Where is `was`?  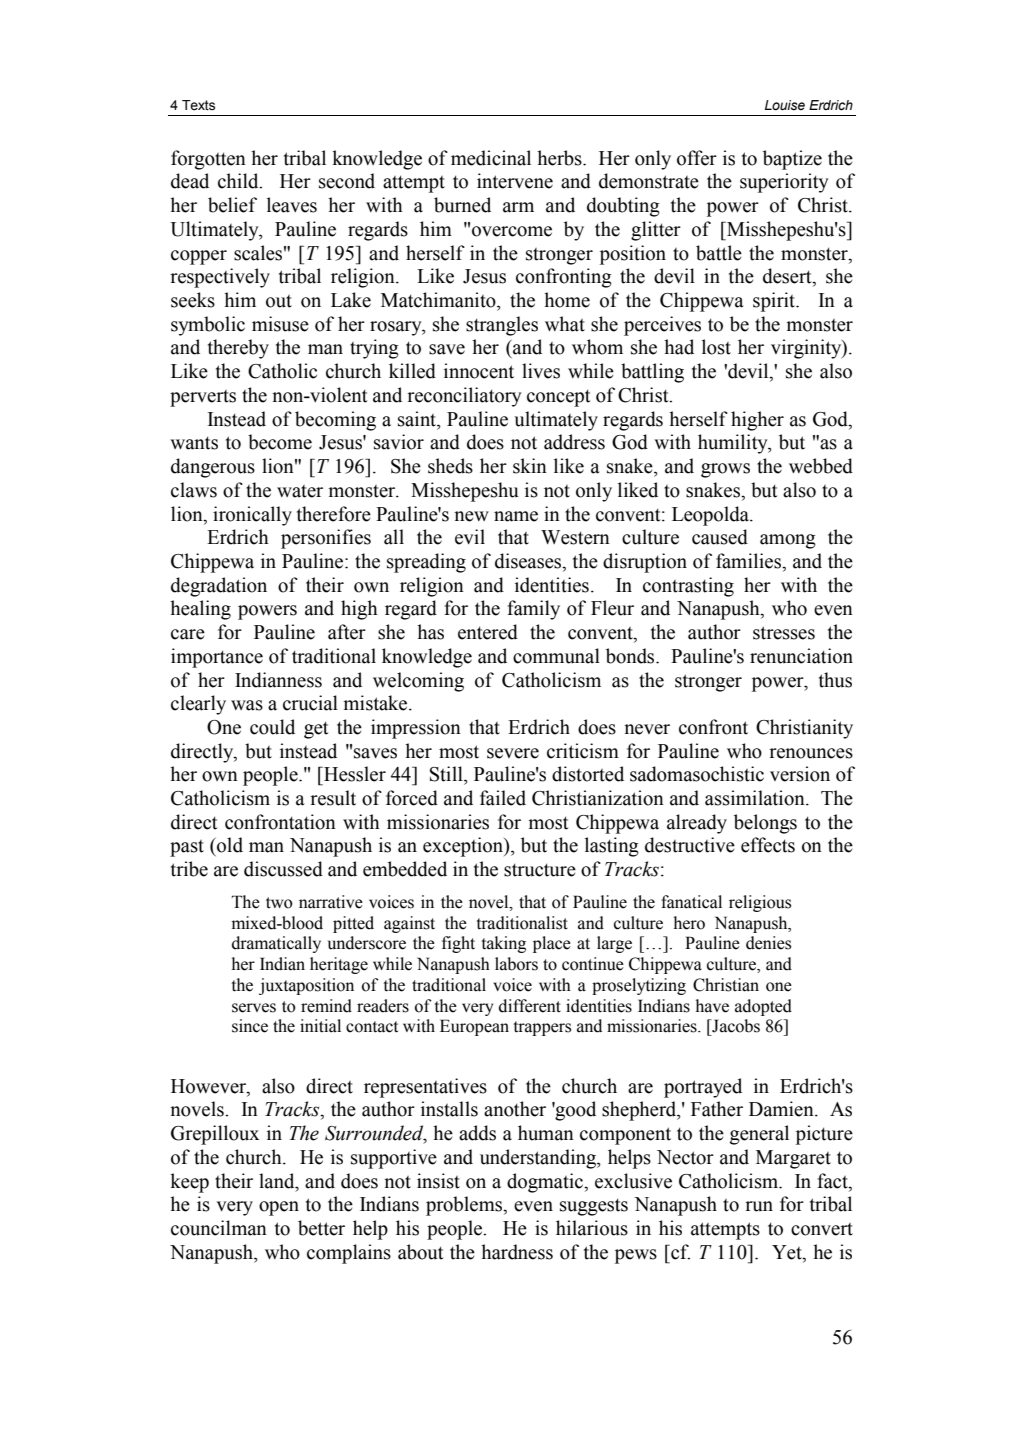 was is located at coordinates (247, 705).
